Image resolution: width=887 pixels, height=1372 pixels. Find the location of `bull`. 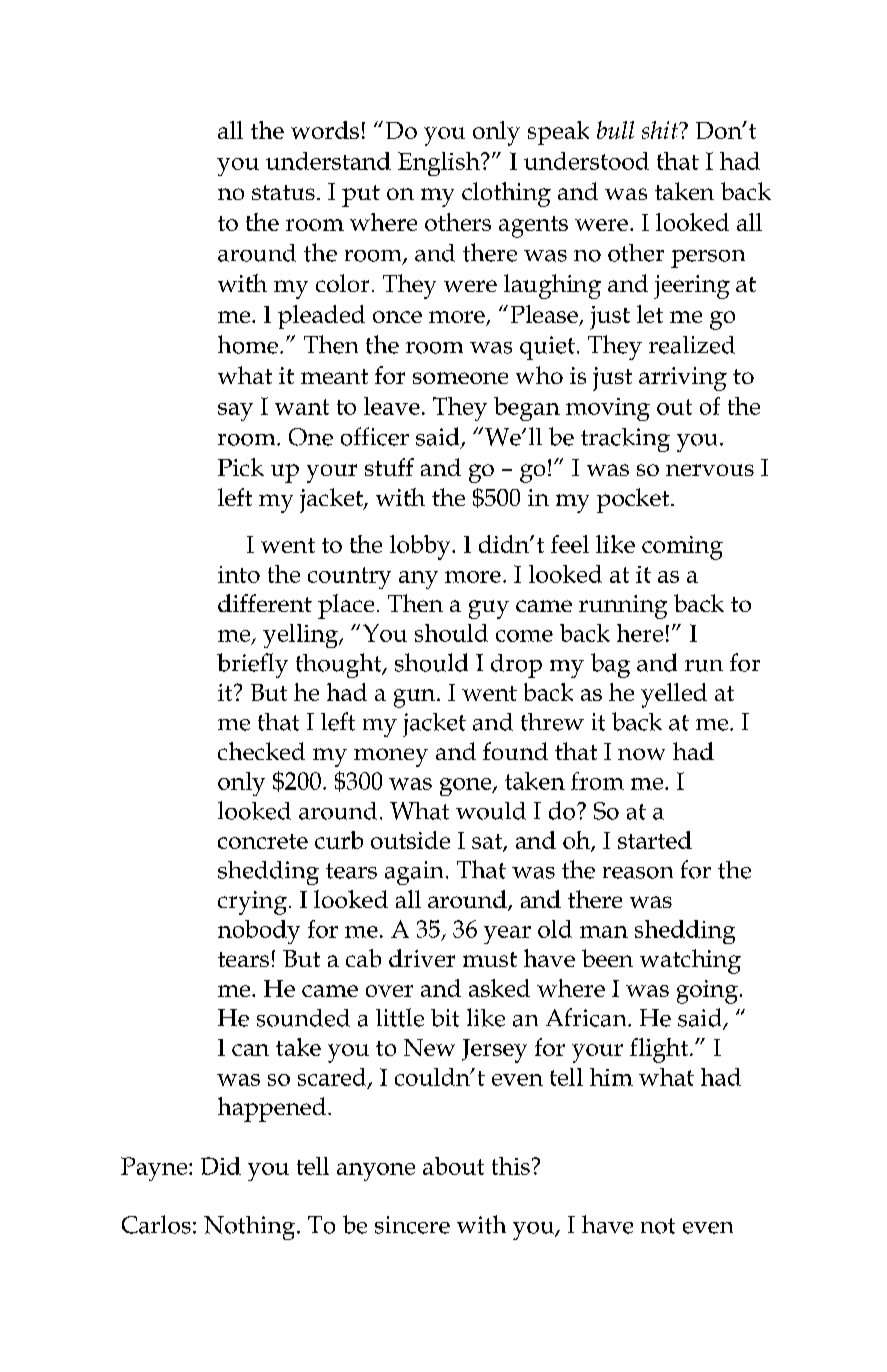

bull is located at coordinates (615, 130).
